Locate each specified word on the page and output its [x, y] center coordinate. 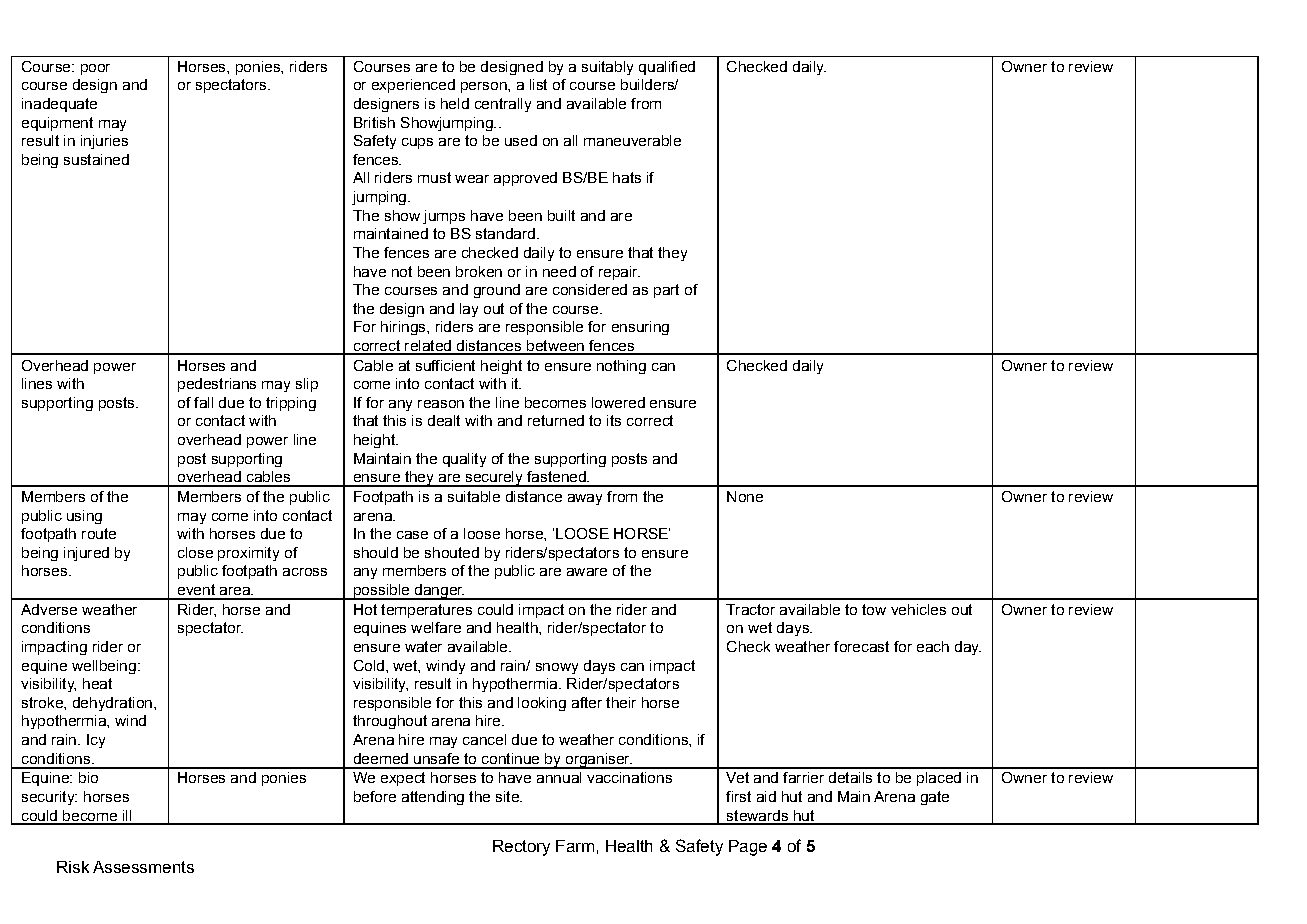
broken [479, 271]
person [485, 87]
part [666, 291]
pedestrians [217, 385]
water [423, 646]
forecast [861, 646]
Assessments [143, 867]
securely [494, 479]
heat [97, 683]
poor [95, 69]
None [745, 496]
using [84, 517]
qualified [667, 68]
